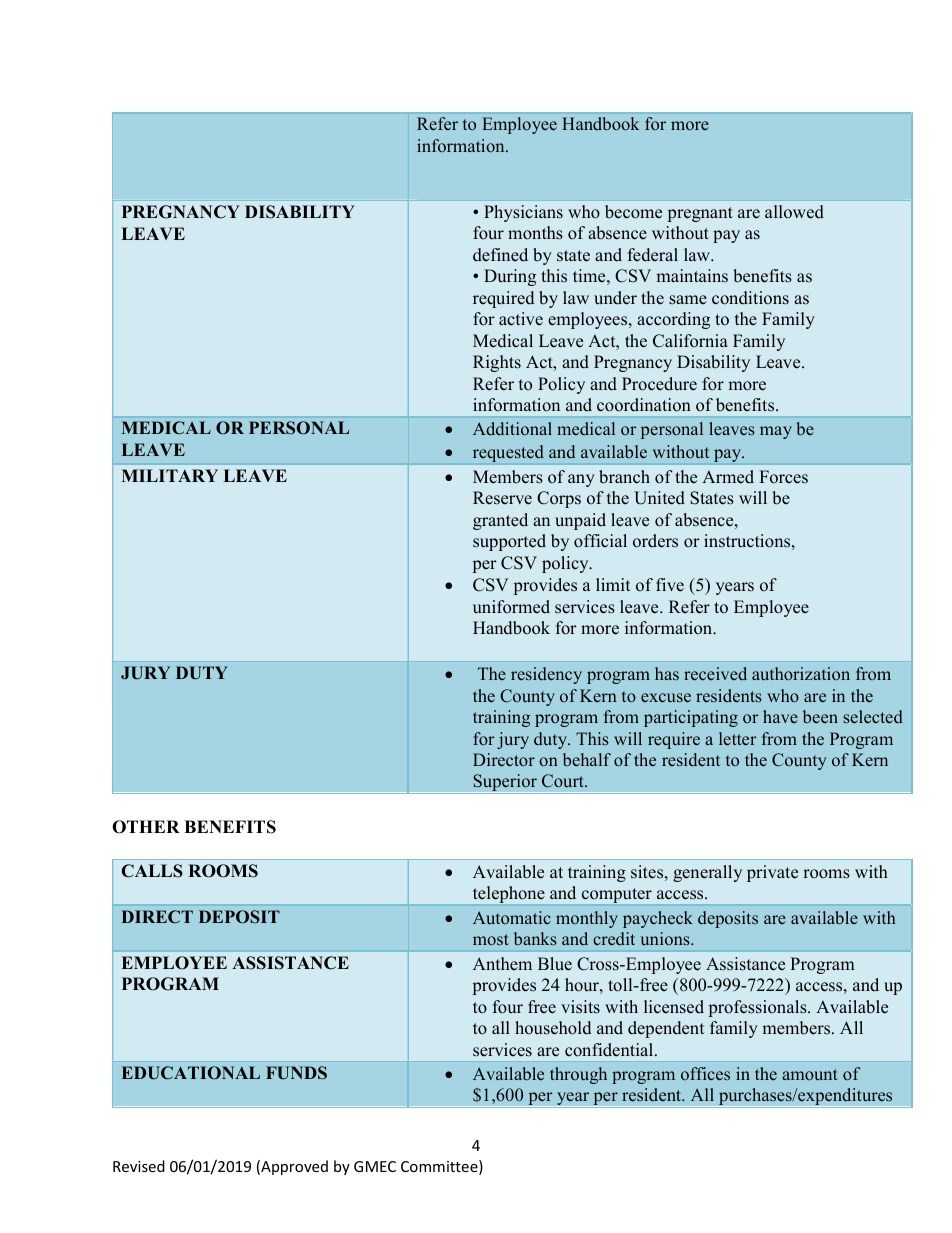 This image has width=952, height=1233. What do you see at coordinates (801, 673) in the image?
I see `authorization` at bounding box center [801, 673].
